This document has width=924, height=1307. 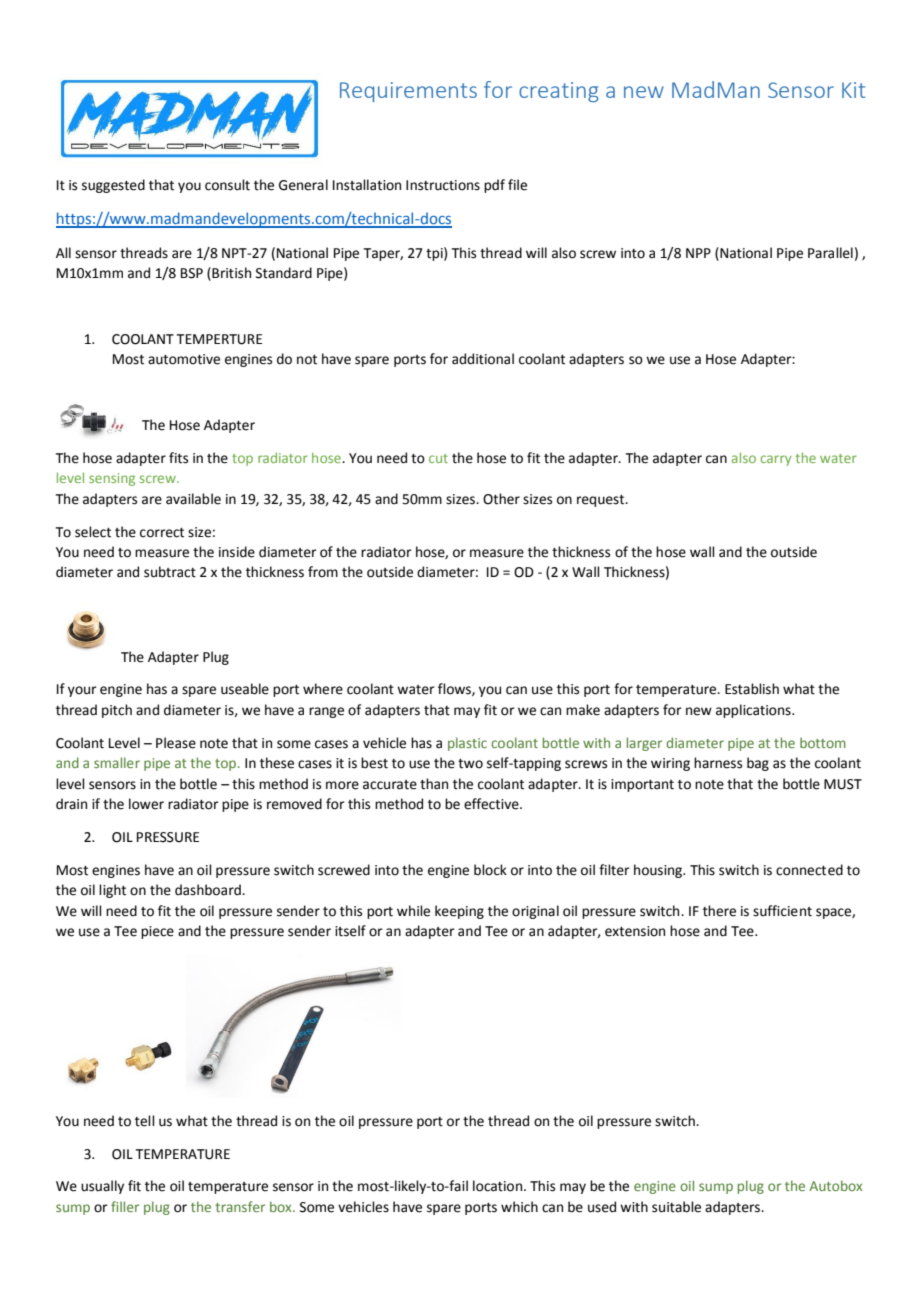 I want to click on flows, so click(x=455, y=689).
